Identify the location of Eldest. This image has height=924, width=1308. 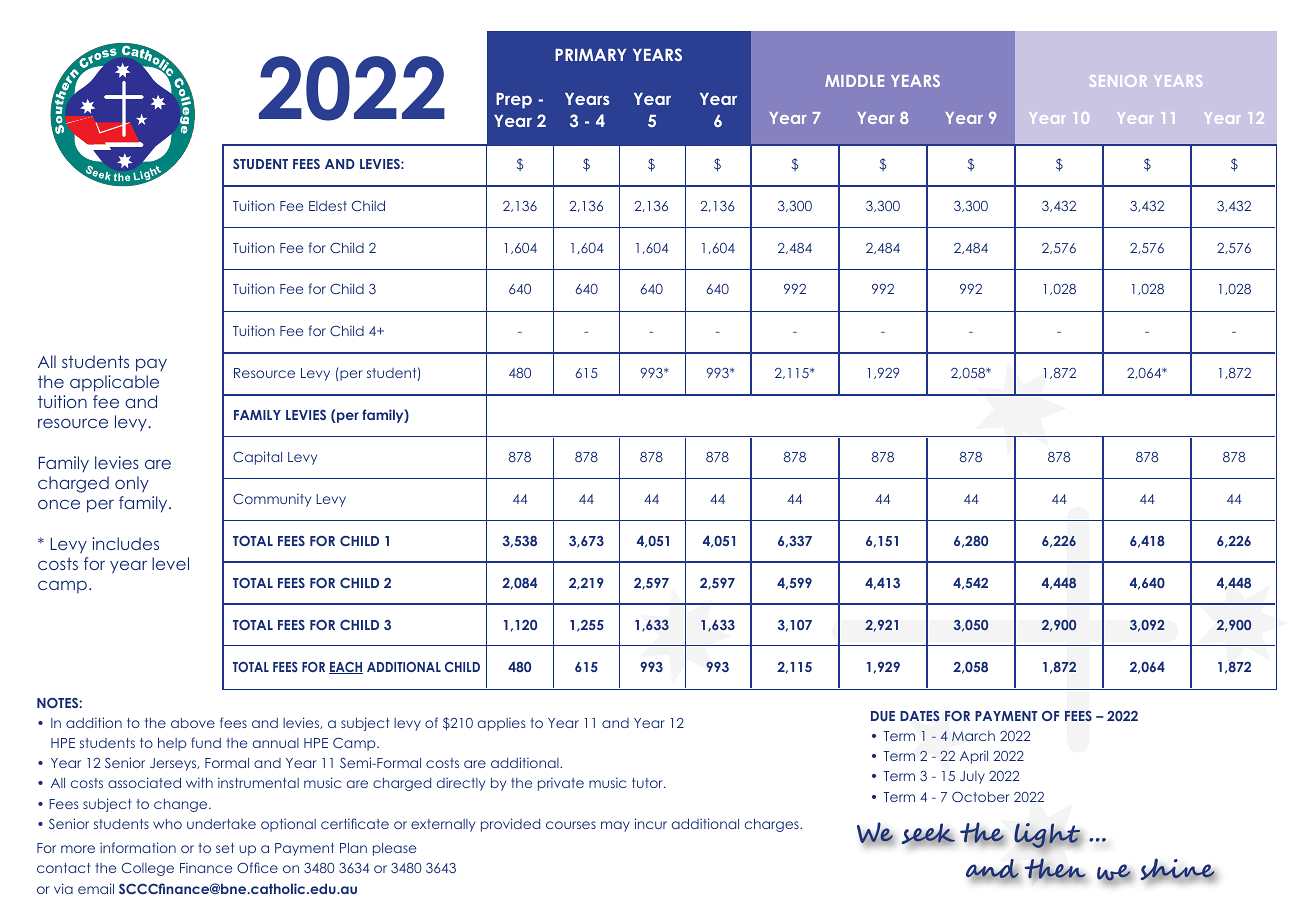
(328, 206).
